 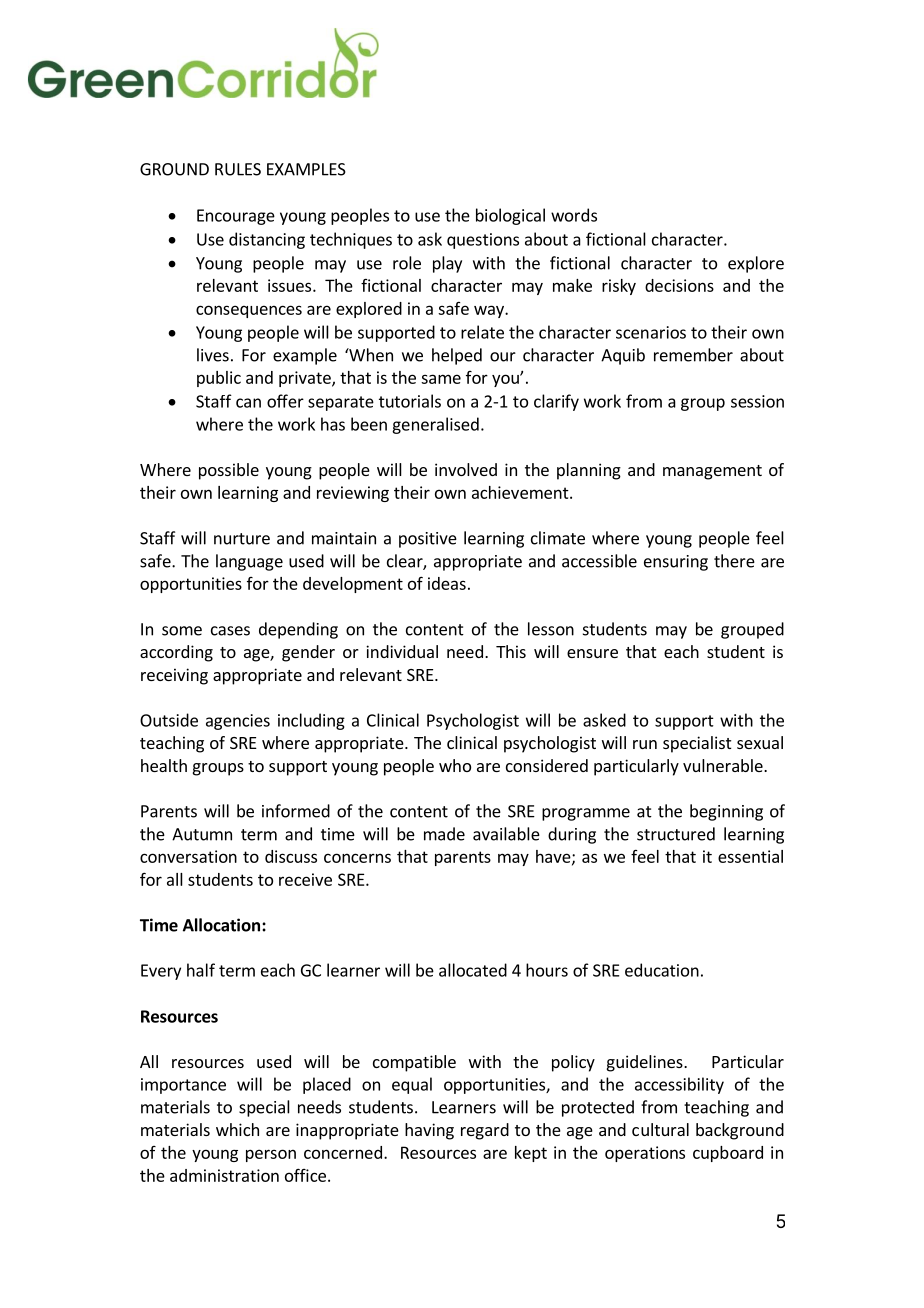 What do you see at coordinates (441, 379) in the image?
I see `same` at bounding box center [441, 379].
